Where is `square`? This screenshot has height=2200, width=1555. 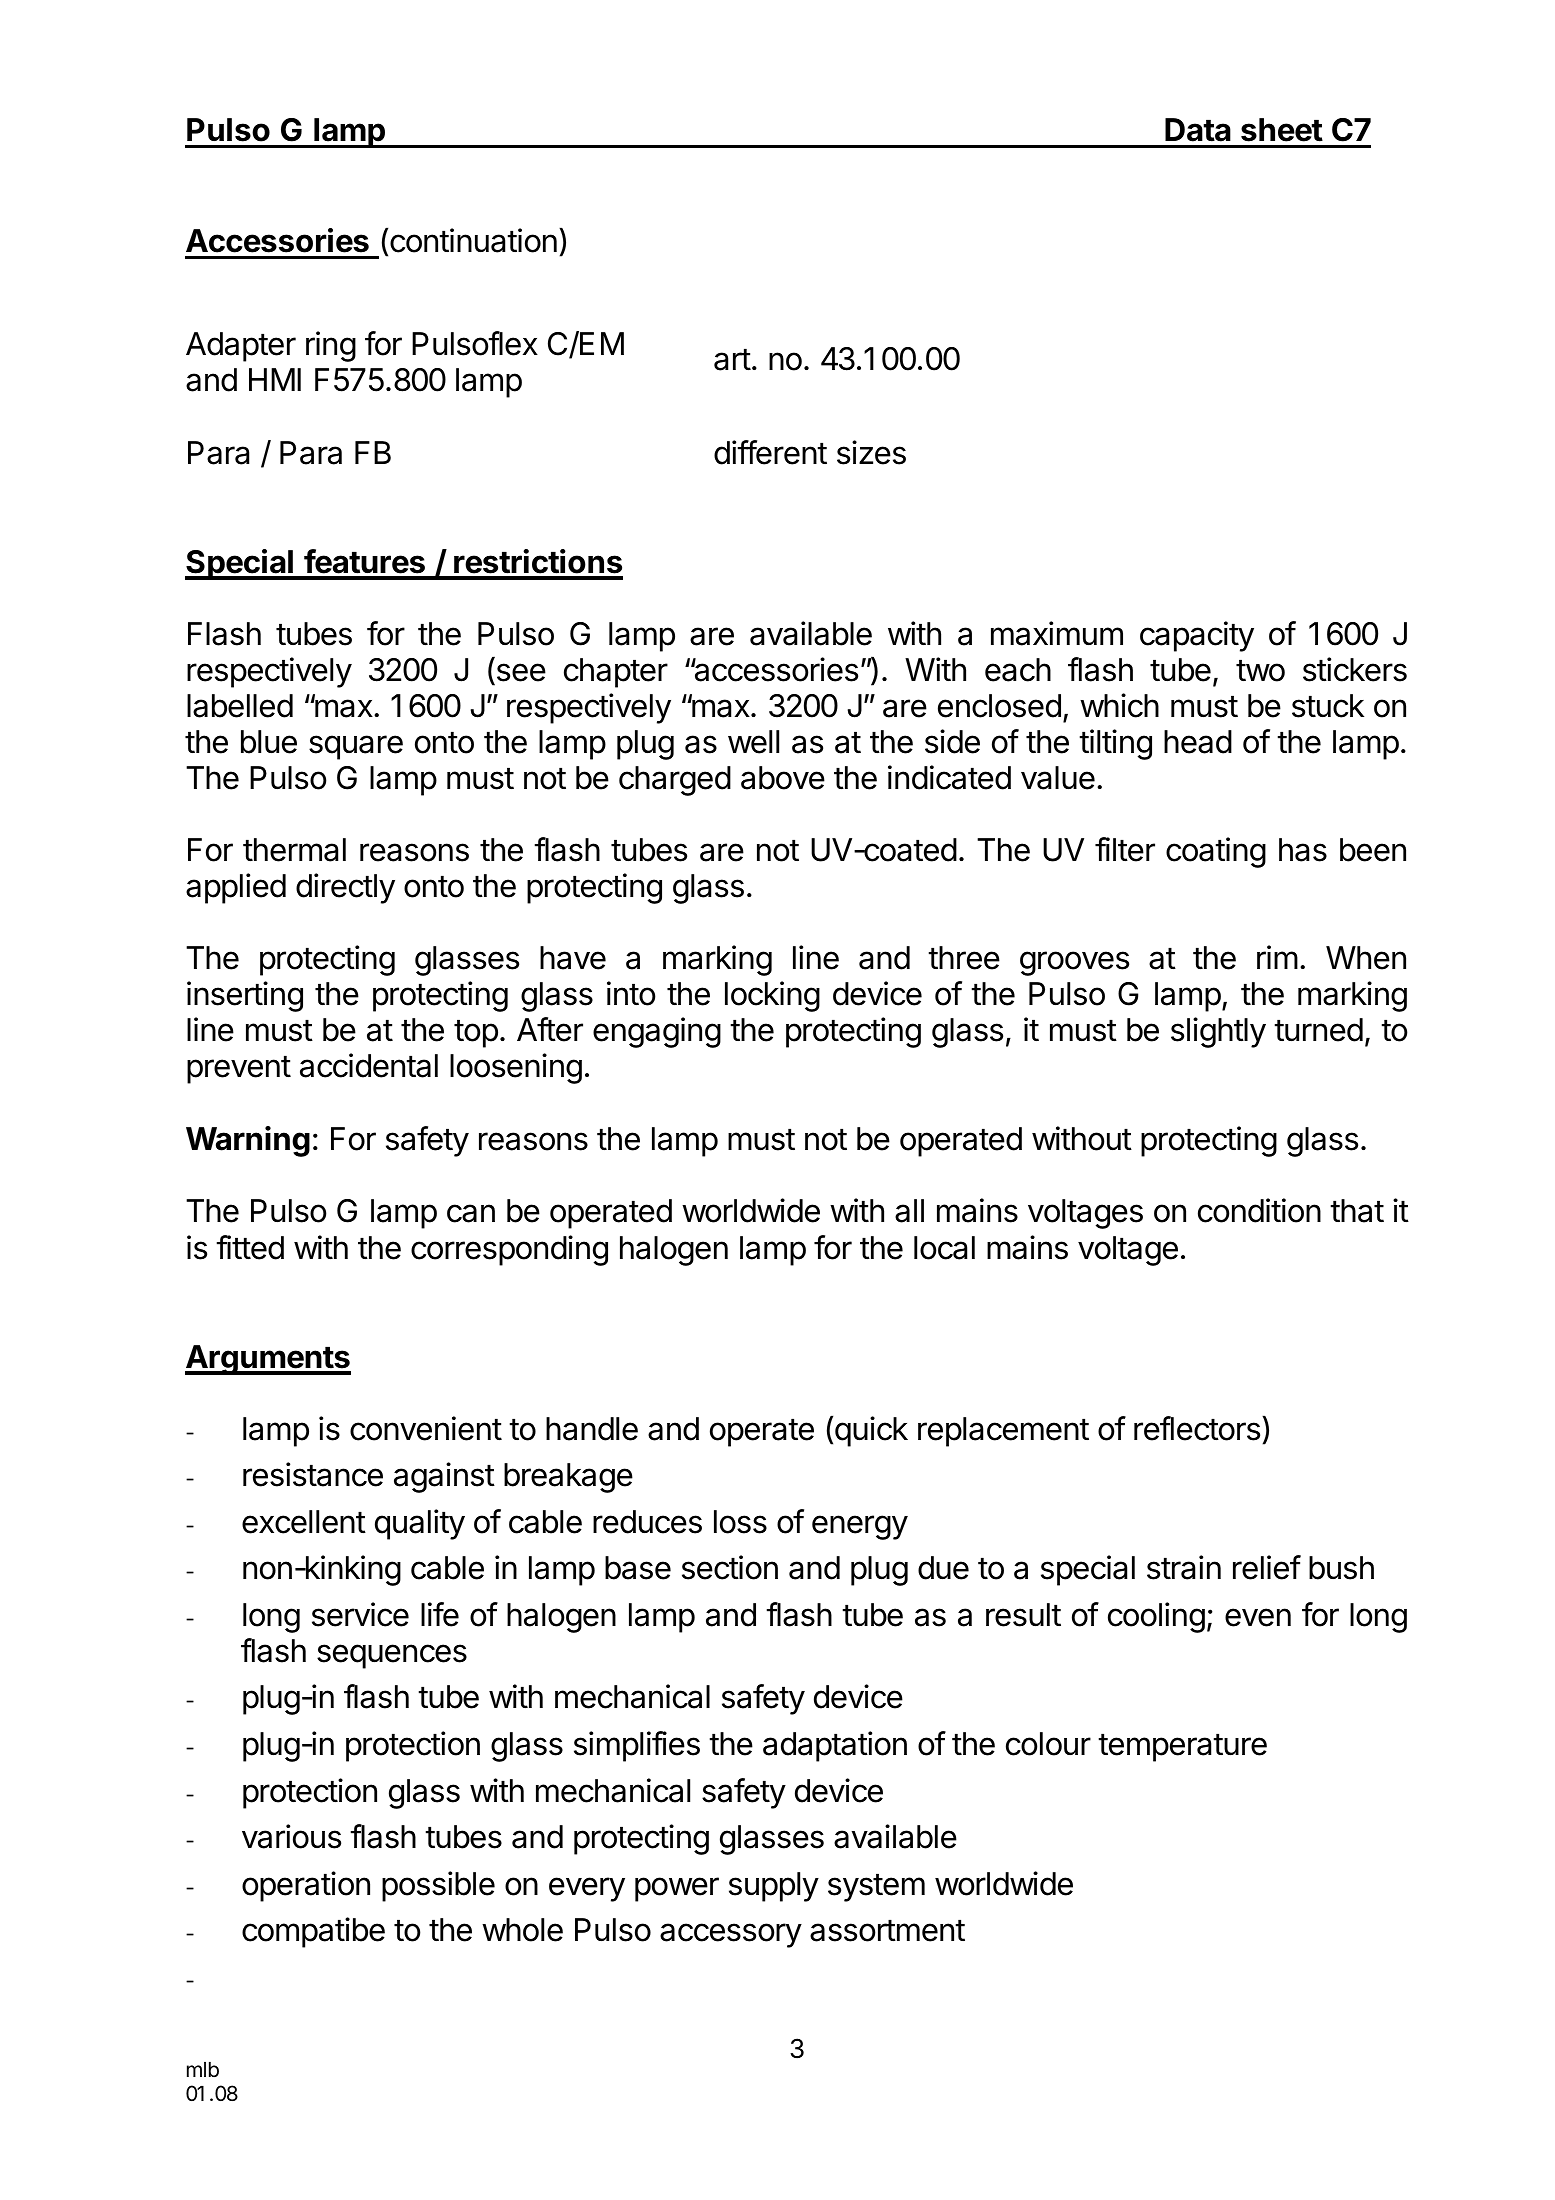 square is located at coordinates (356, 747).
